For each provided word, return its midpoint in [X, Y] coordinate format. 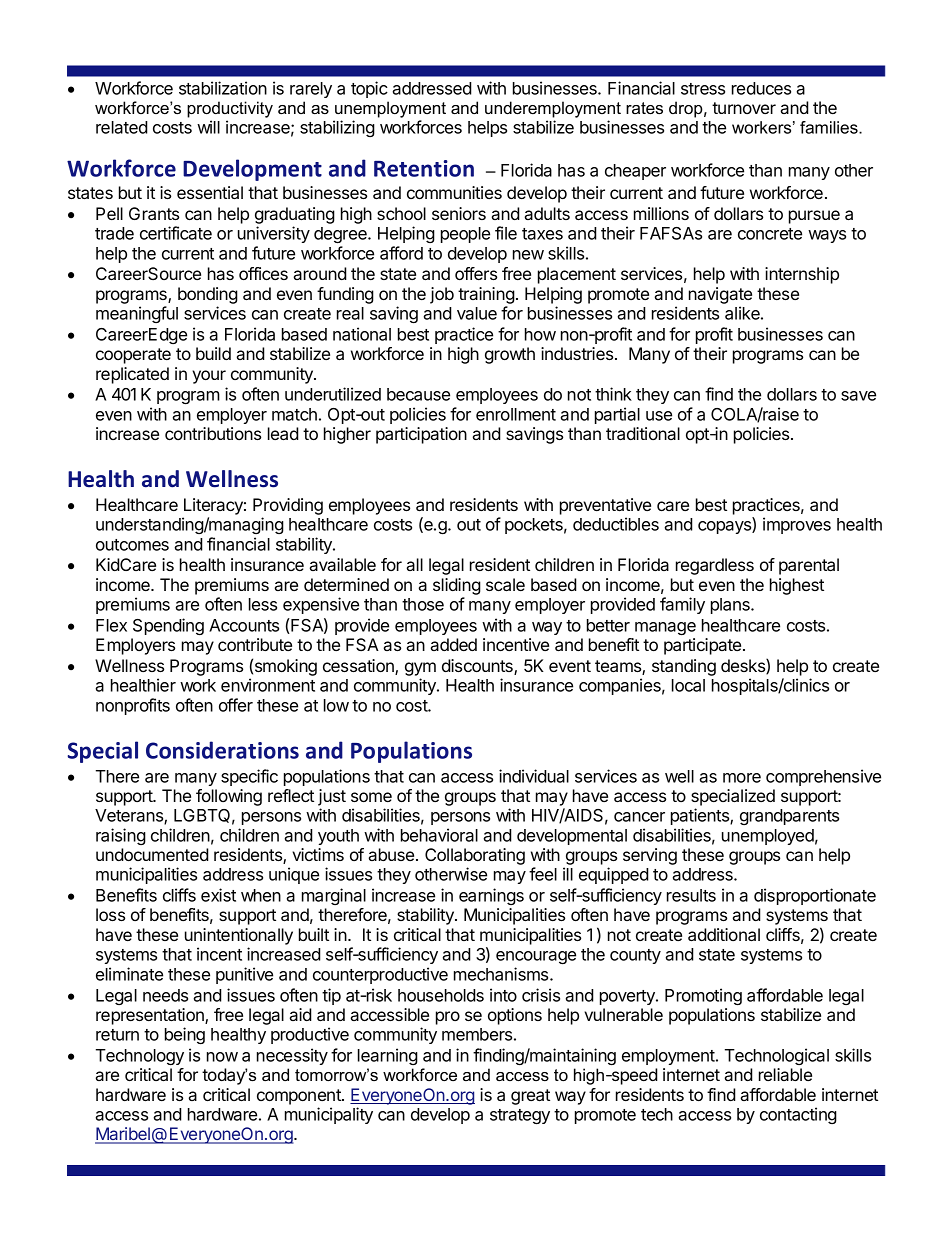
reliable [785, 1074]
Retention [424, 168]
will [208, 127]
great [530, 1097]
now [222, 1057]
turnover [744, 108]
